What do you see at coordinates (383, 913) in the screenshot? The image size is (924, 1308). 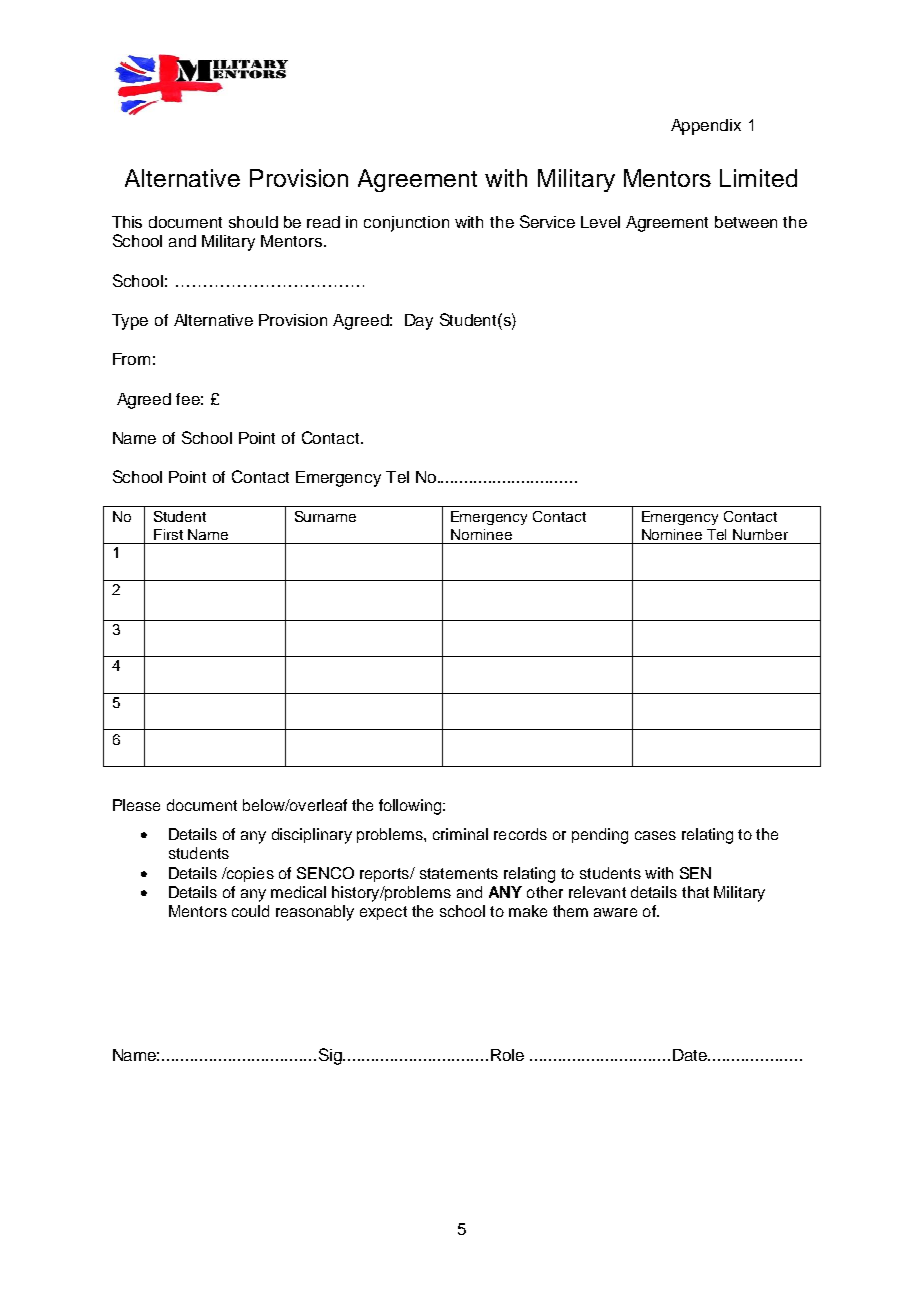 I see `expect` at bounding box center [383, 913].
